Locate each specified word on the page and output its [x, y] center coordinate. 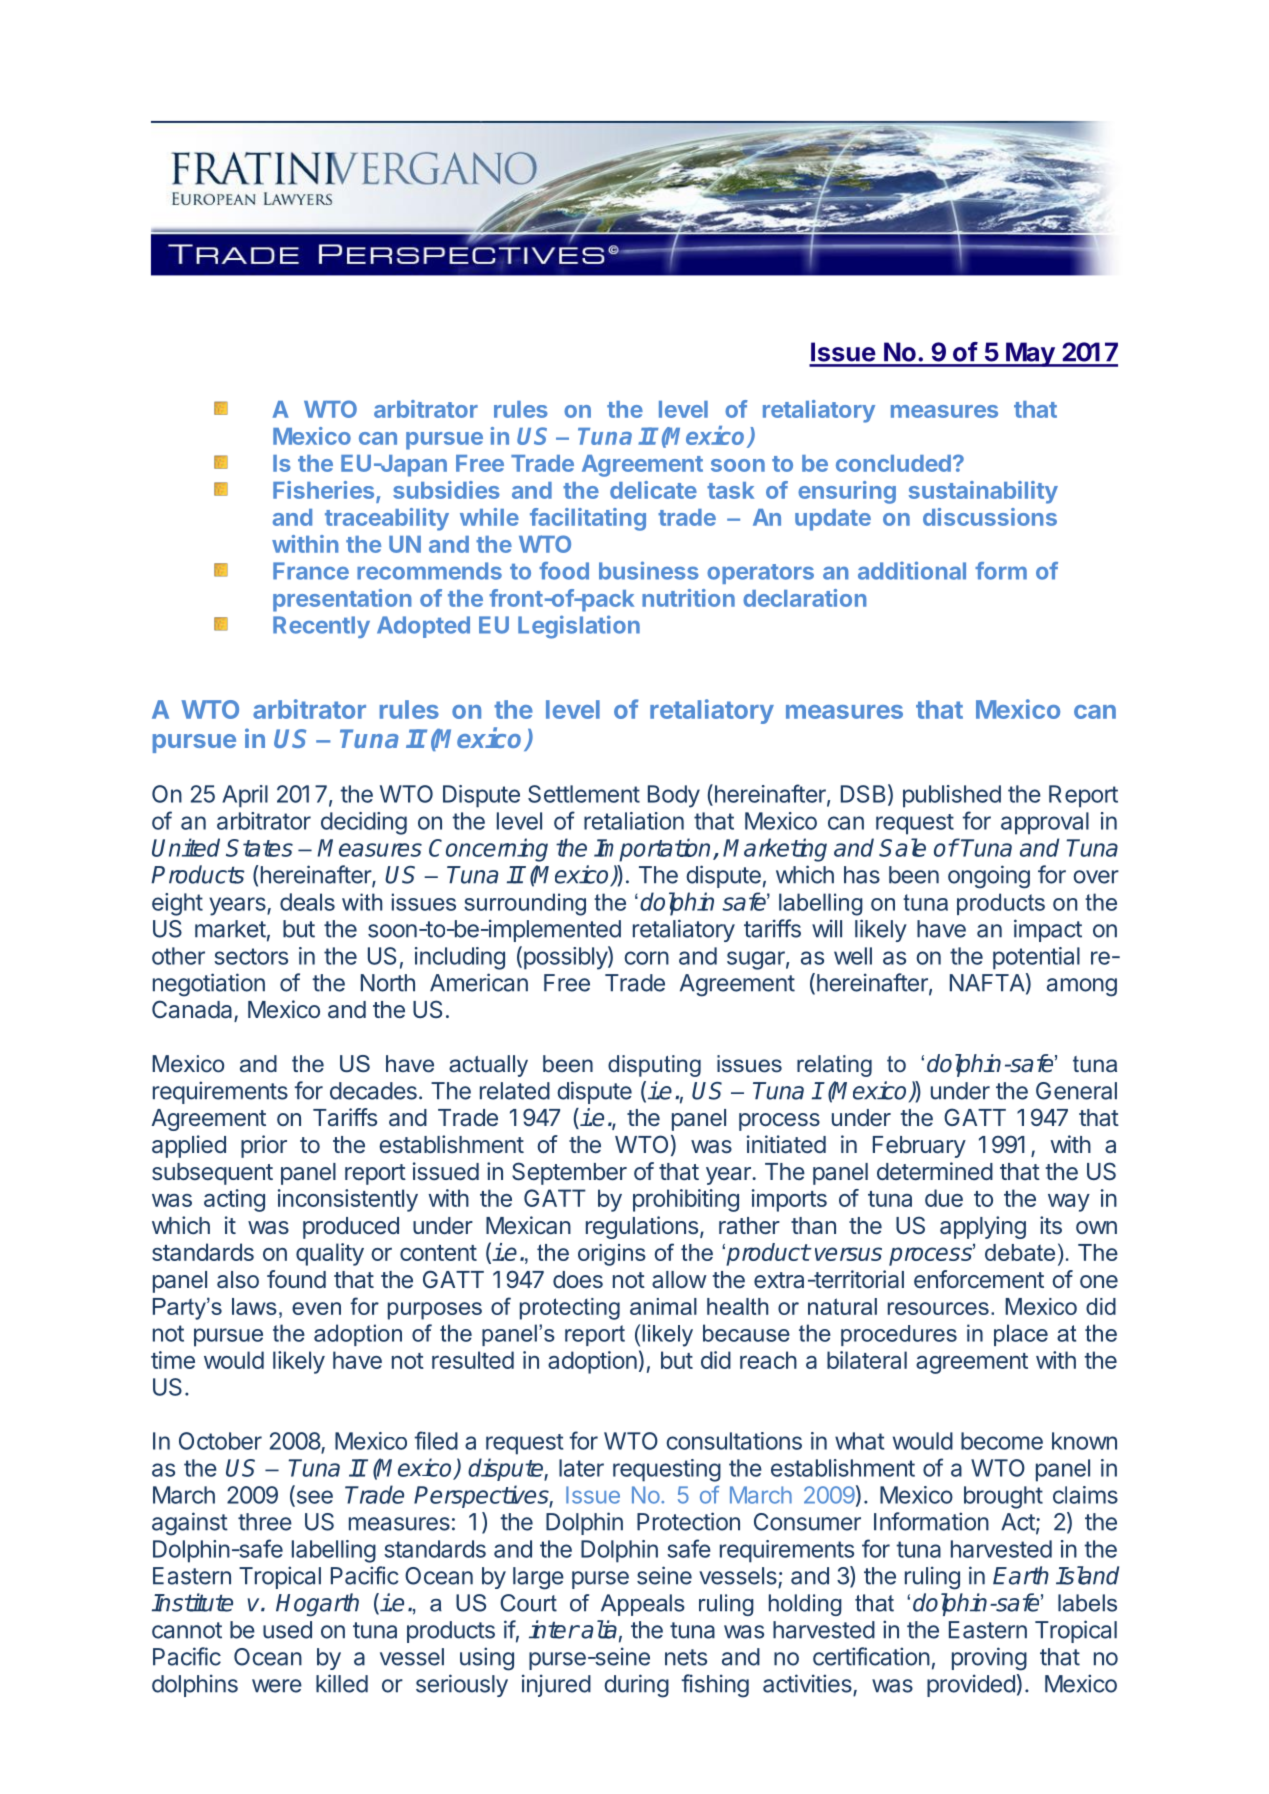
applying [983, 1227]
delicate [653, 490]
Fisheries [325, 491]
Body [674, 796]
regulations [642, 1227]
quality [330, 1254]
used [287, 1630]
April [245, 796]
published [952, 796]
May [1030, 354]
